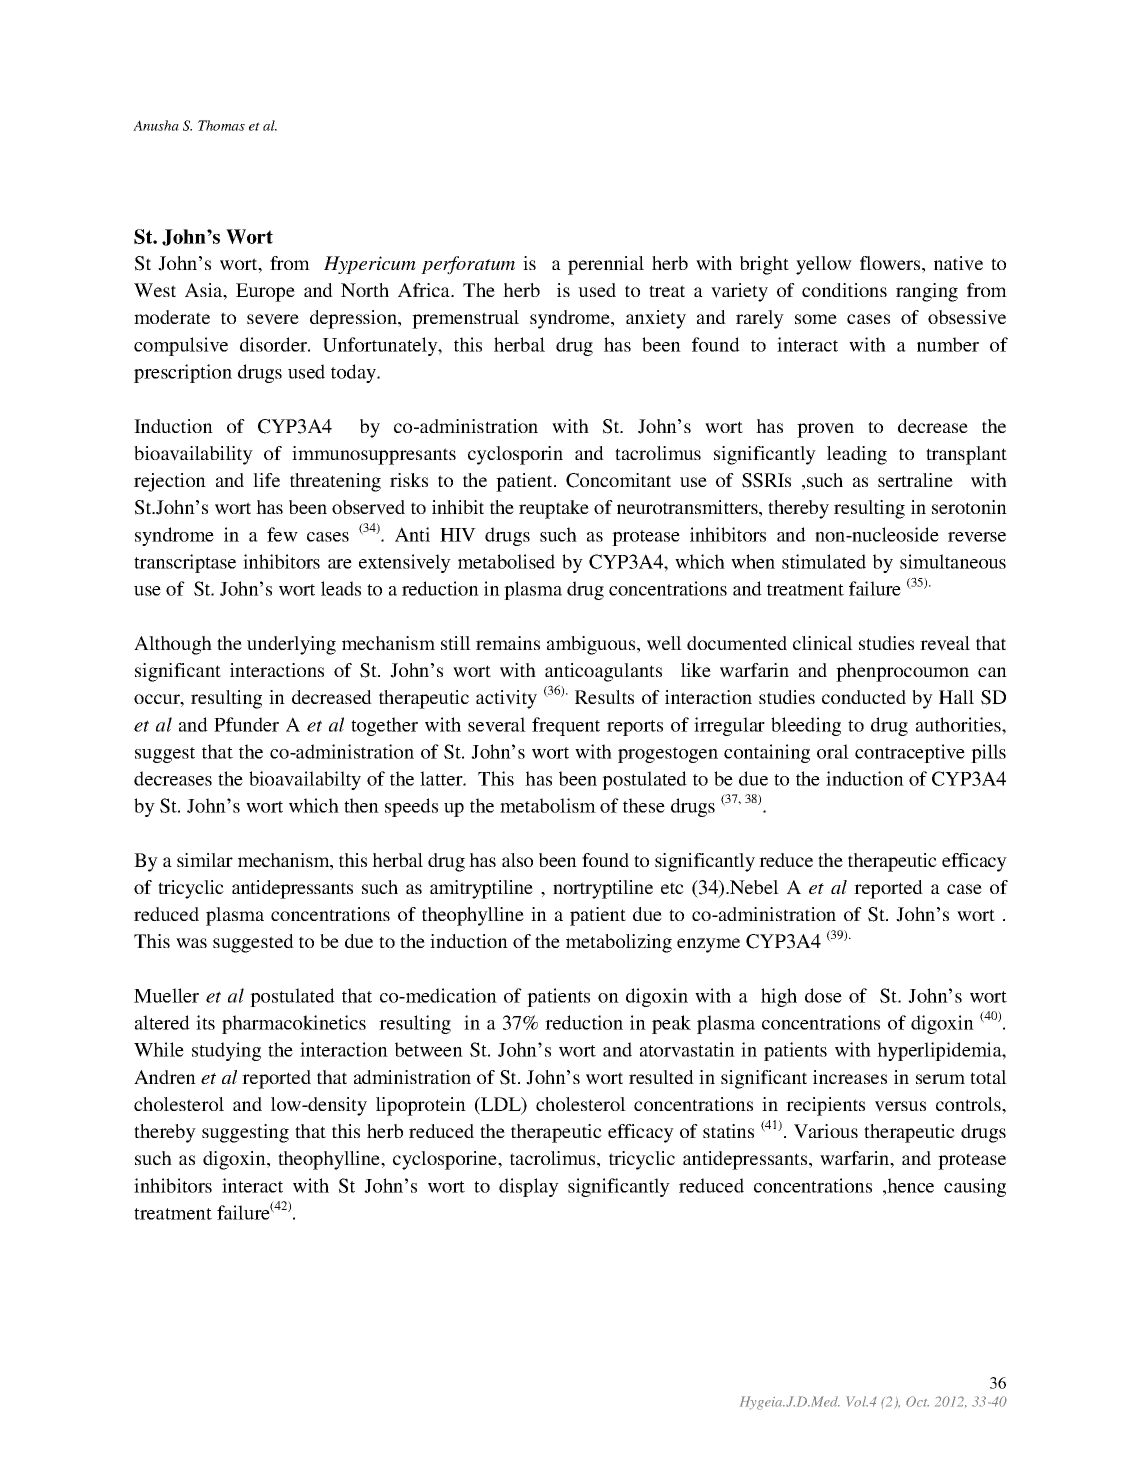 The height and width of the screenshot is (1477, 1141). Describe the element at coordinates (226, 1051) in the screenshot. I see `studying` at that location.
